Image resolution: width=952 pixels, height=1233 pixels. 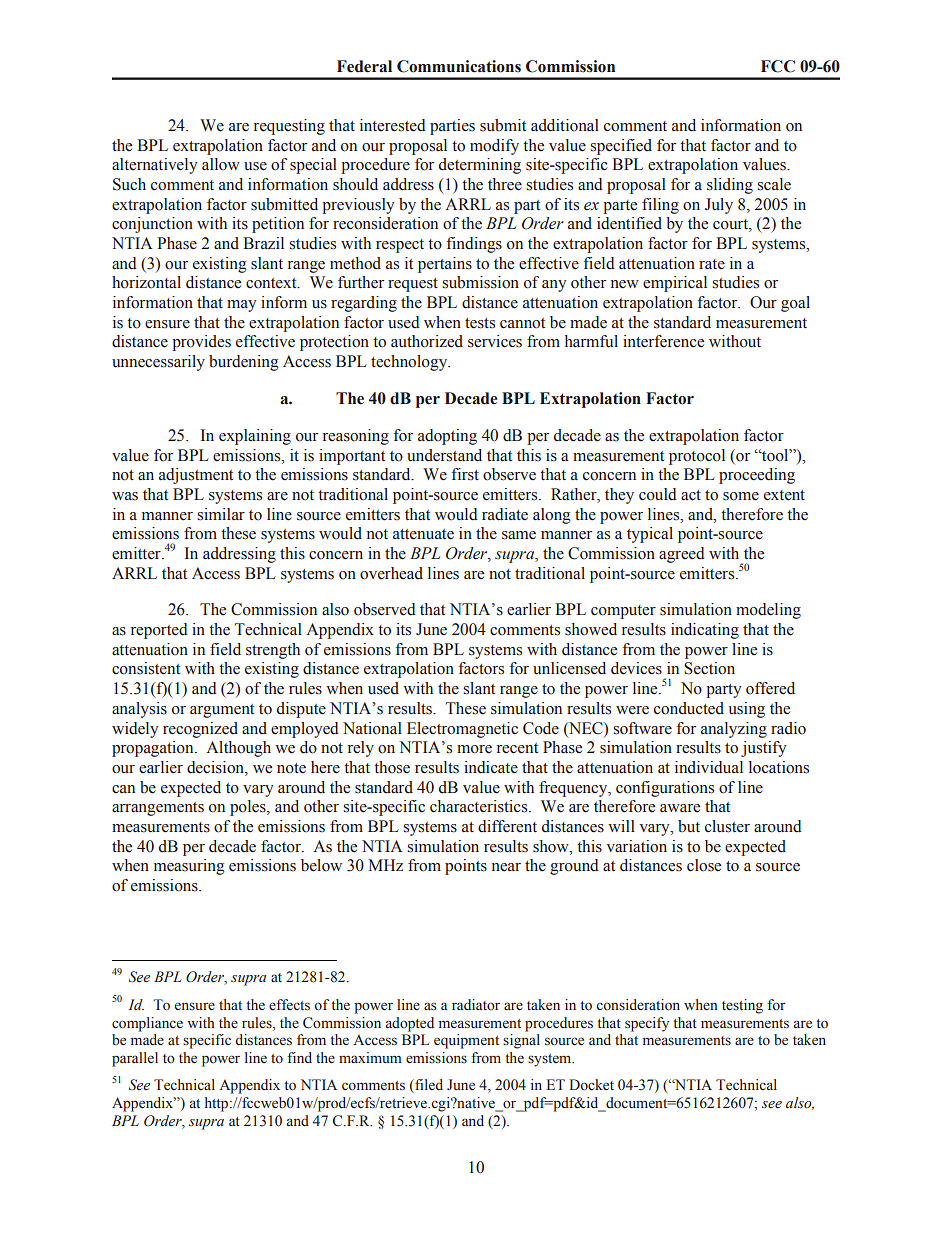 I want to click on poles, so click(x=249, y=808).
